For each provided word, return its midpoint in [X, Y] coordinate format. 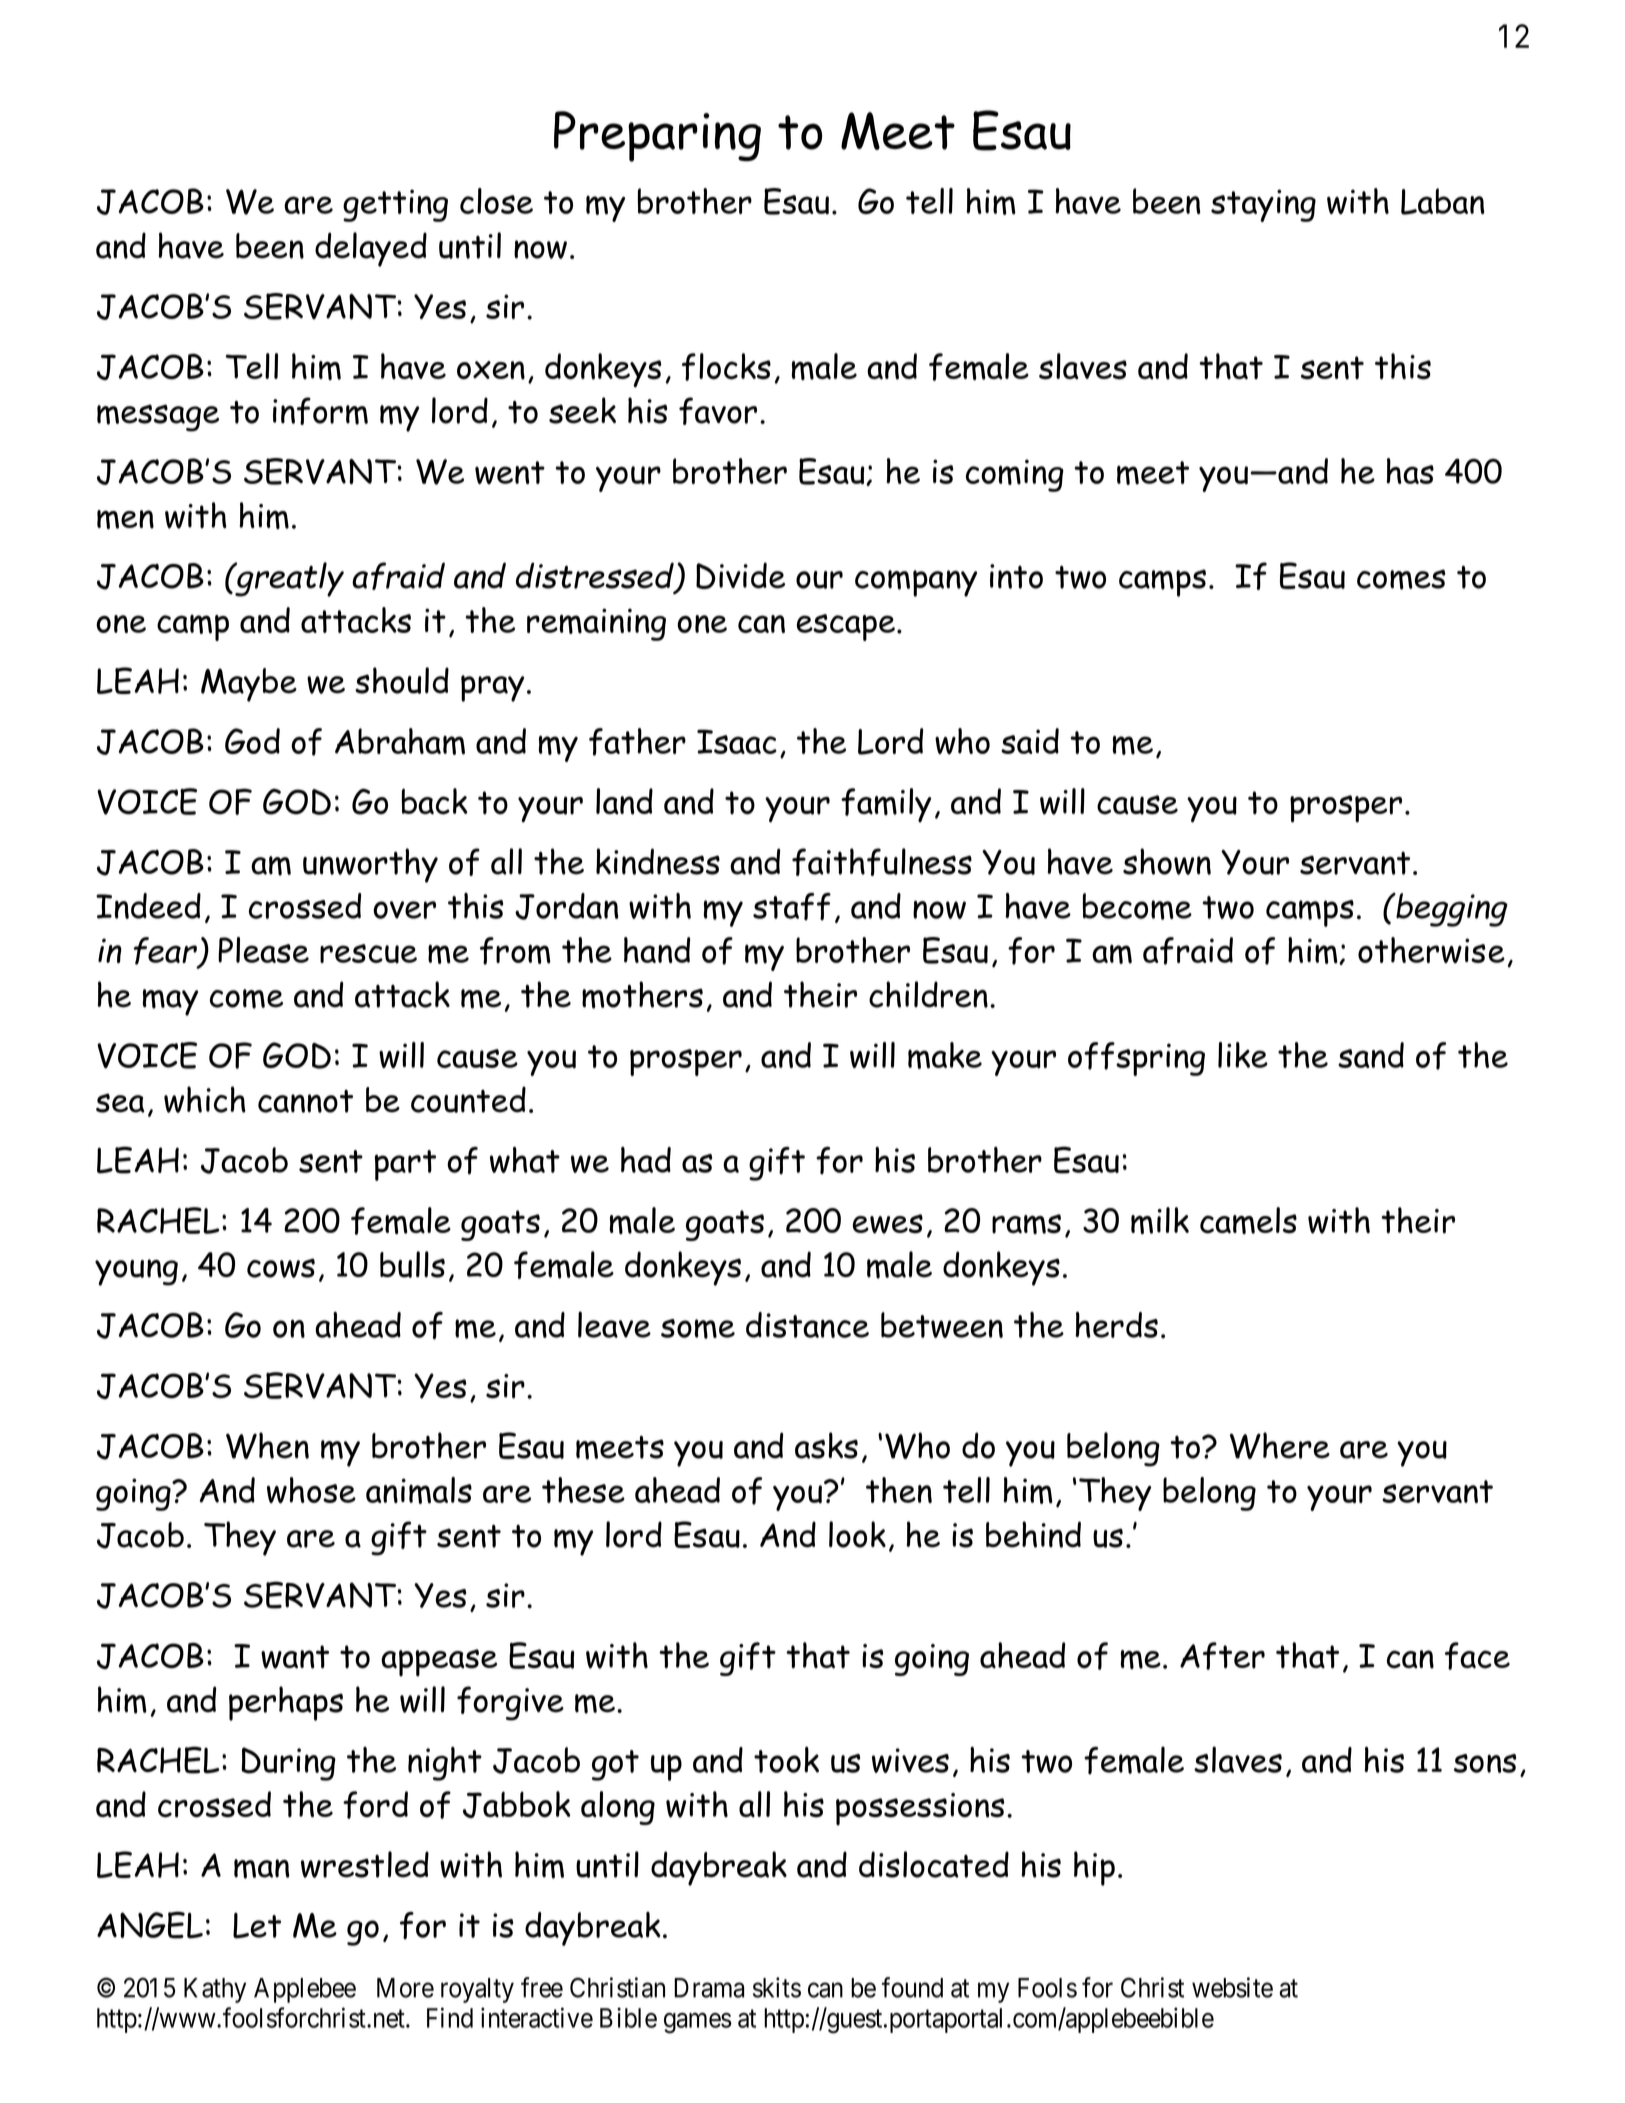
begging [1451, 910]
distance [807, 1325]
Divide [740, 575]
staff [792, 907]
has [1410, 471]
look [857, 1534]
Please [263, 950]
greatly [288, 579]
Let [257, 1925]
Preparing [657, 136]
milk [1160, 1220]
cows [281, 1268]
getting [395, 205]
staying [1263, 205]
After [1222, 1656]
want [295, 1657]
